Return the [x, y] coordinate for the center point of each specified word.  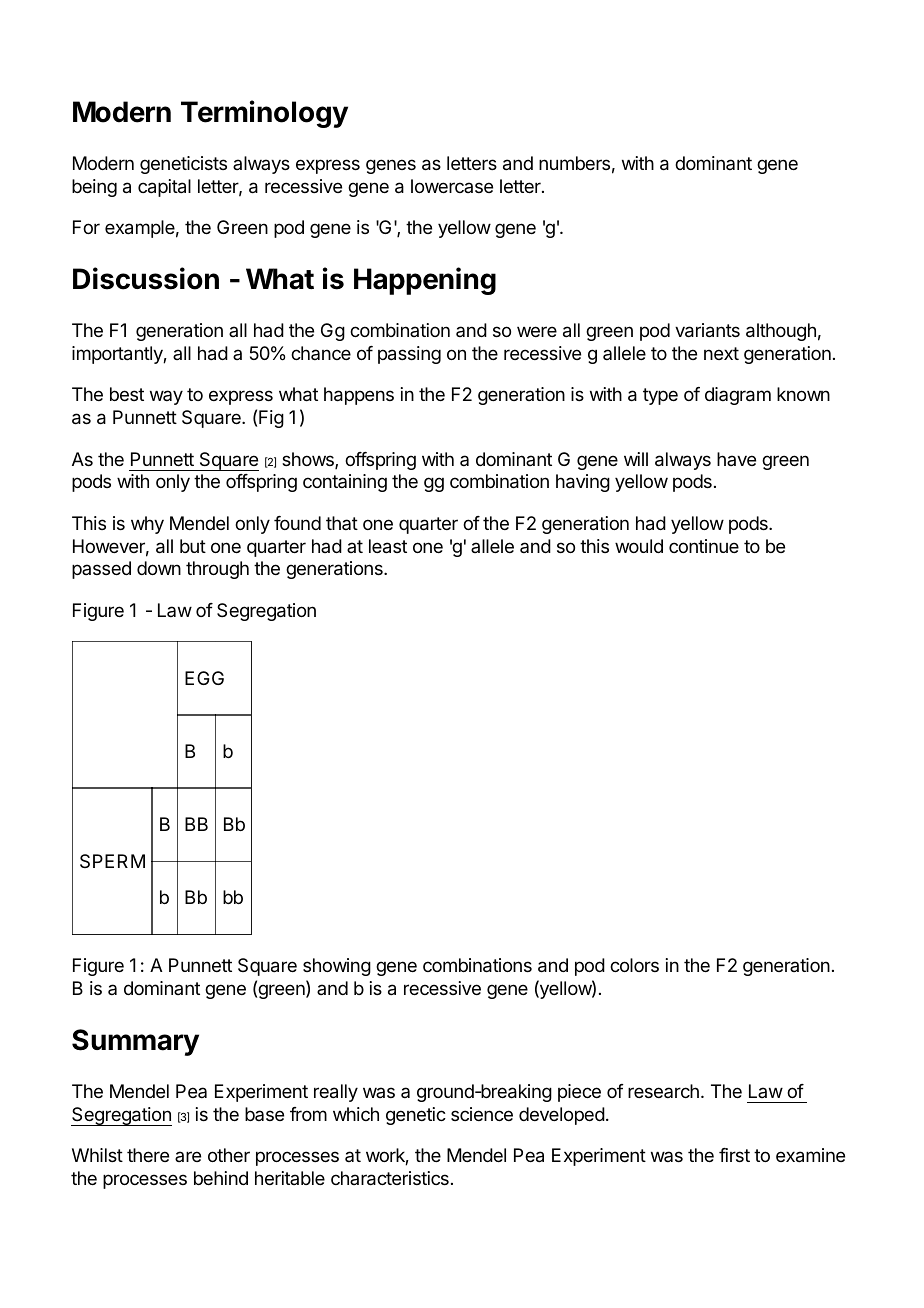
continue [704, 546]
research [663, 1091]
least [388, 546]
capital [164, 188]
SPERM [112, 861]
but [193, 546]
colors [634, 965]
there [148, 1155]
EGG [204, 678]
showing [337, 967]
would [639, 546]
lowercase [452, 186]
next [721, 353]
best [127, 394]
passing [409, 355]
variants [707, 330]
